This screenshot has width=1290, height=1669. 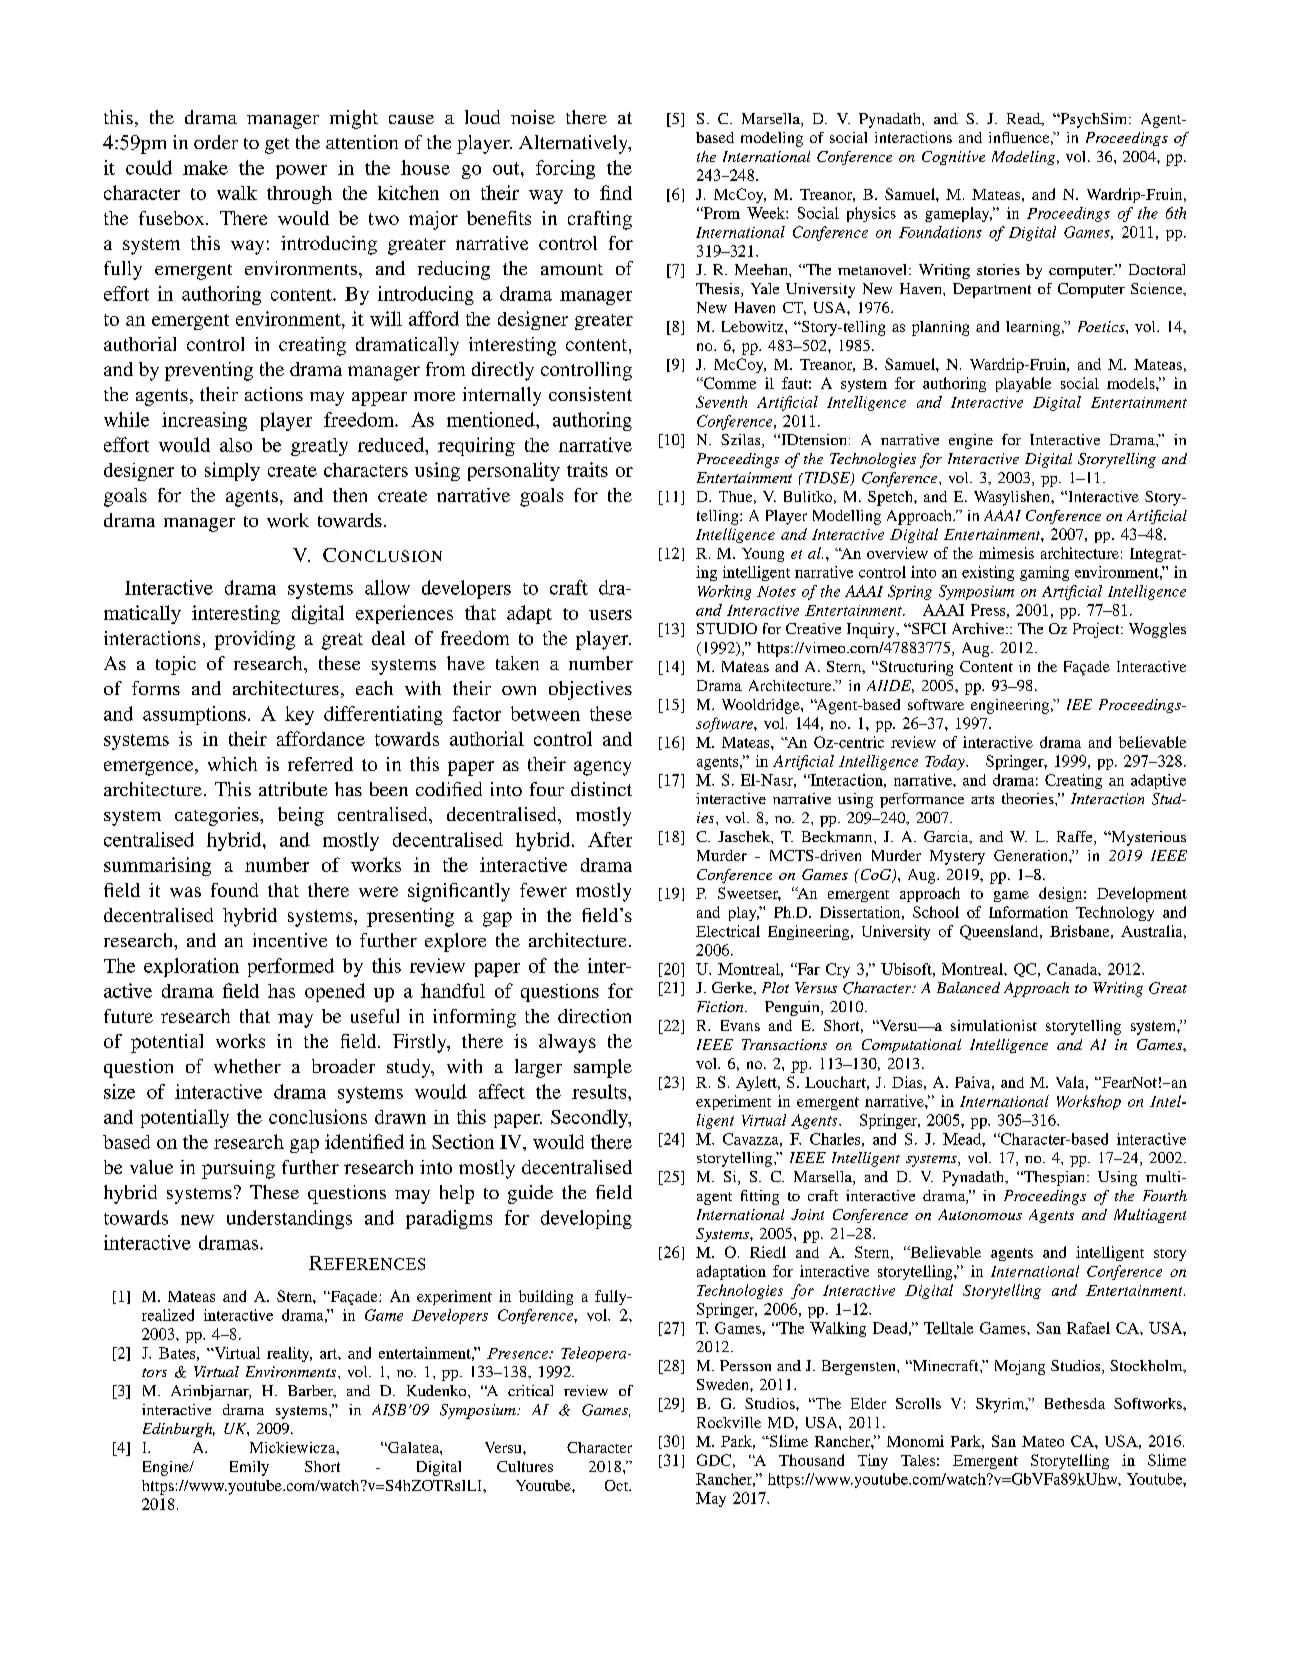 I want to click on categories, so click(x=218, y=816).
